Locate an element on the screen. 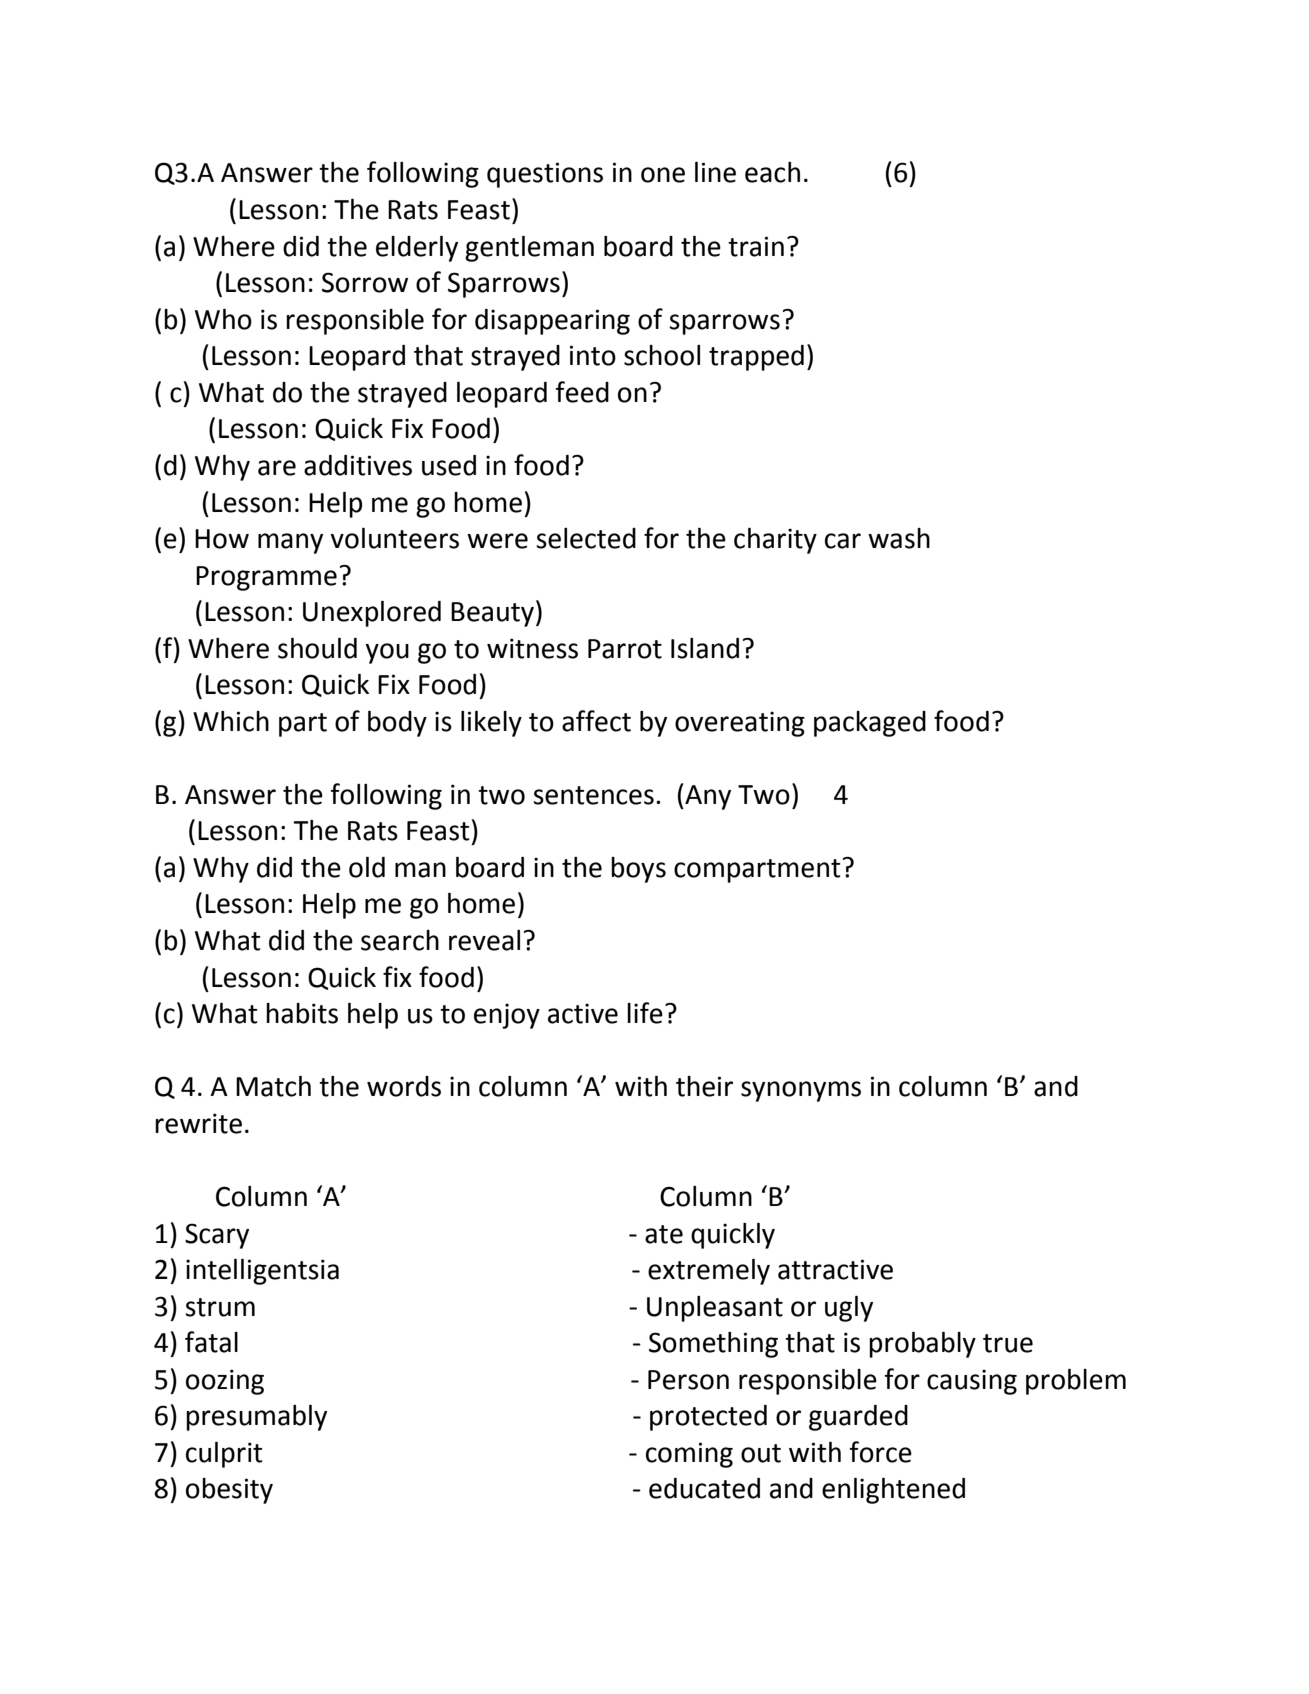  presumably is located at coordinates (256, 1418).
